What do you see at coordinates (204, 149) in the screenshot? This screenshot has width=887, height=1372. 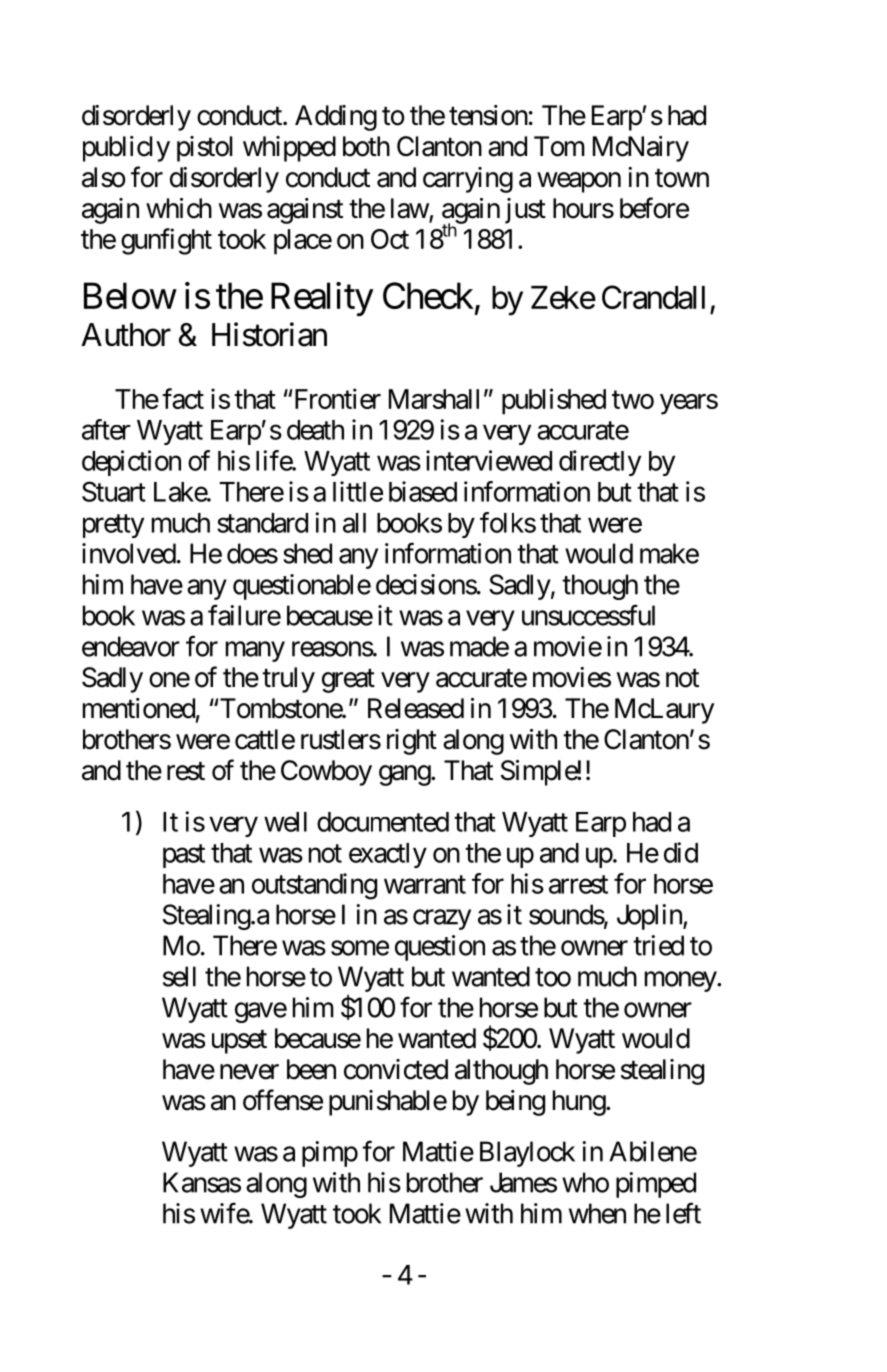 I see `pistol` at bounding box center [204, 149].
